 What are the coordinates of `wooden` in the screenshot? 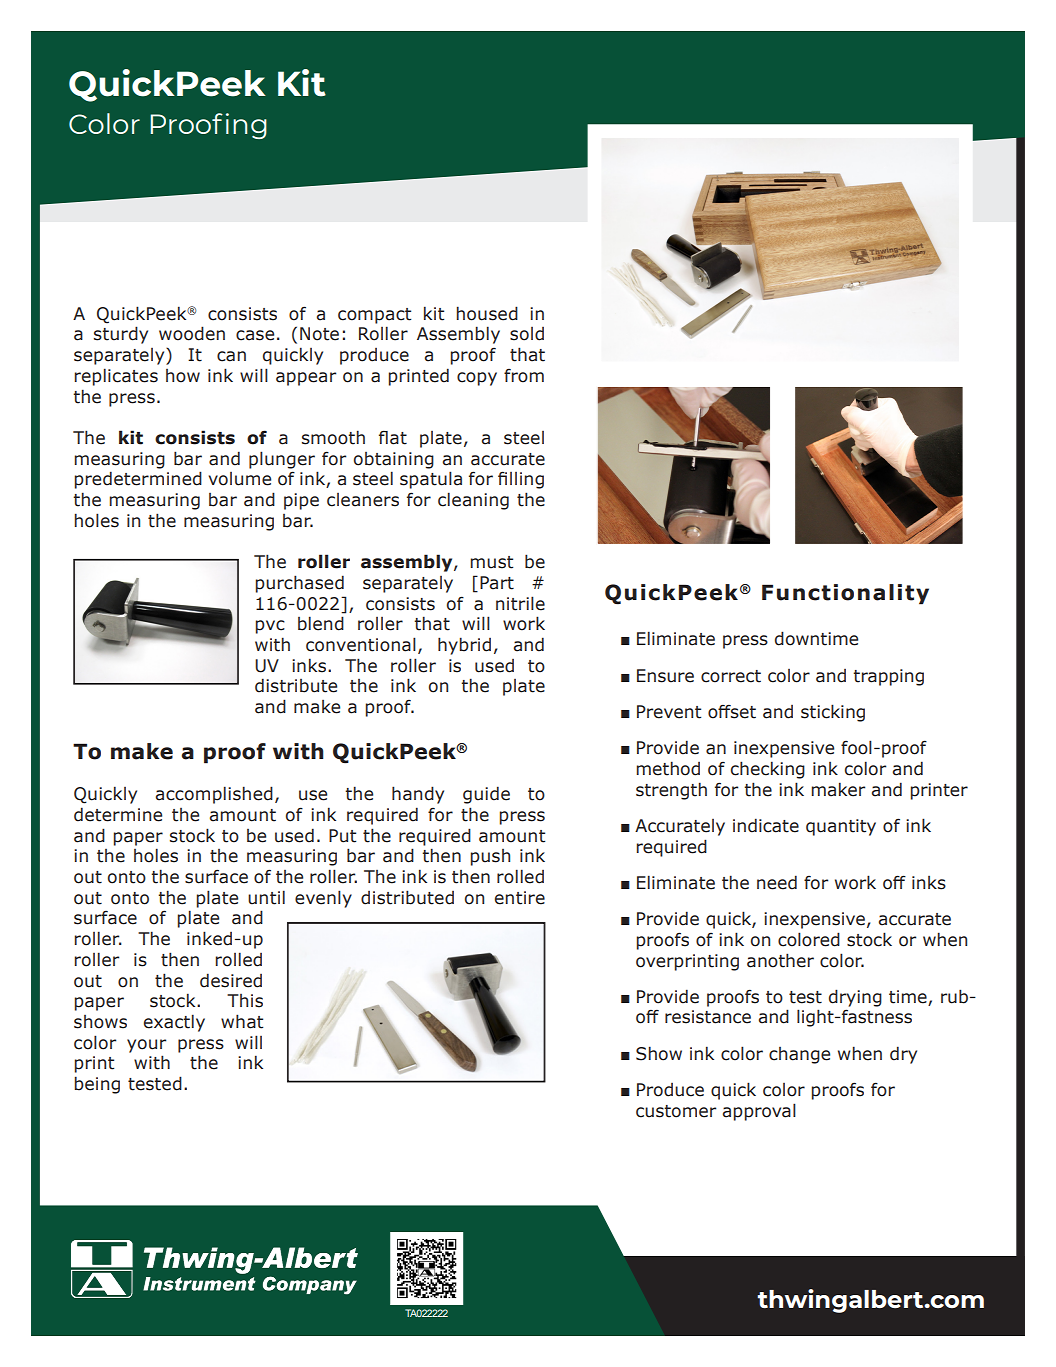 It's located at (192, 333).
